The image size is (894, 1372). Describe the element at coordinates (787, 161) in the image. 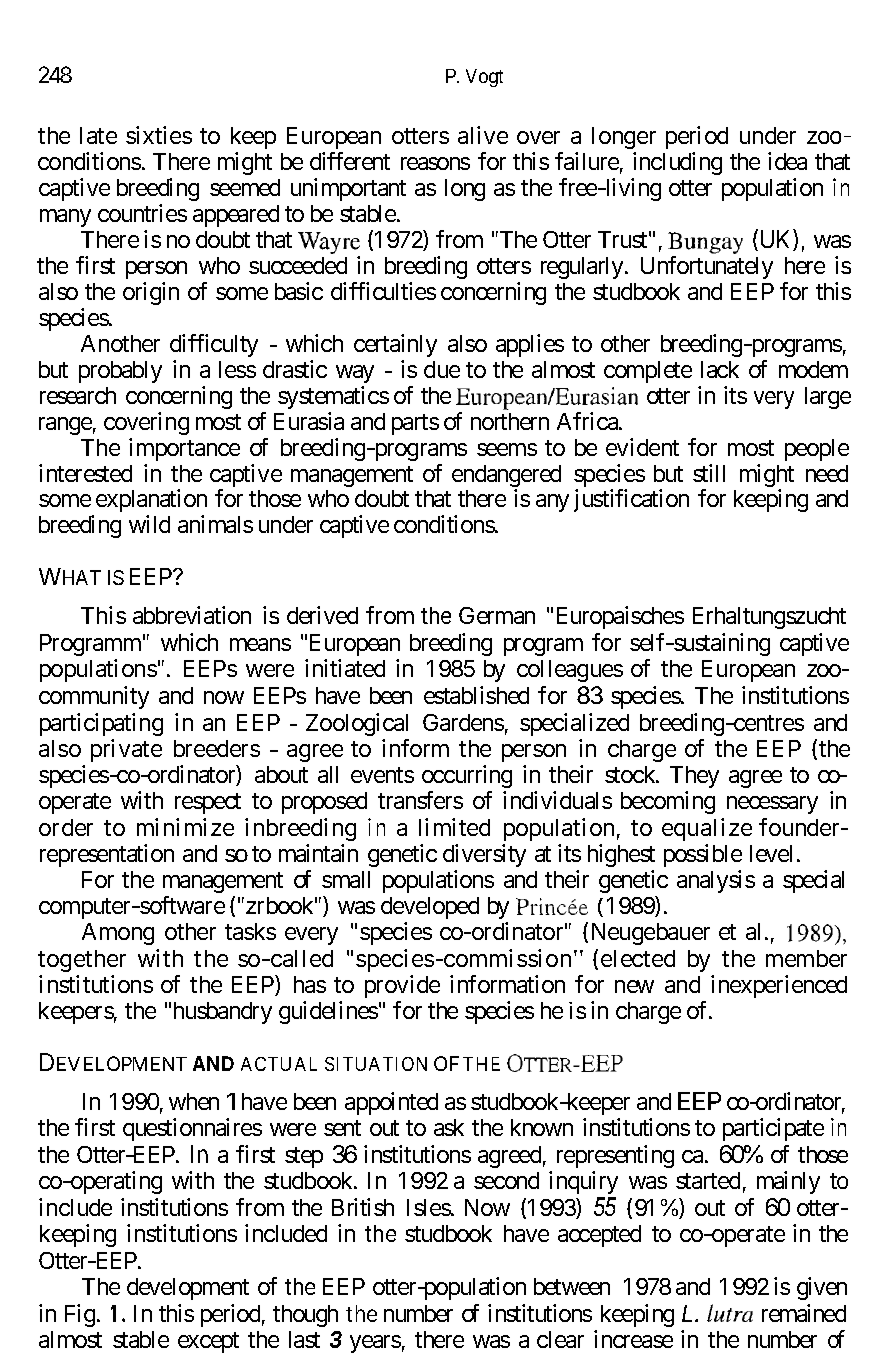

I see `idea` at that location.
